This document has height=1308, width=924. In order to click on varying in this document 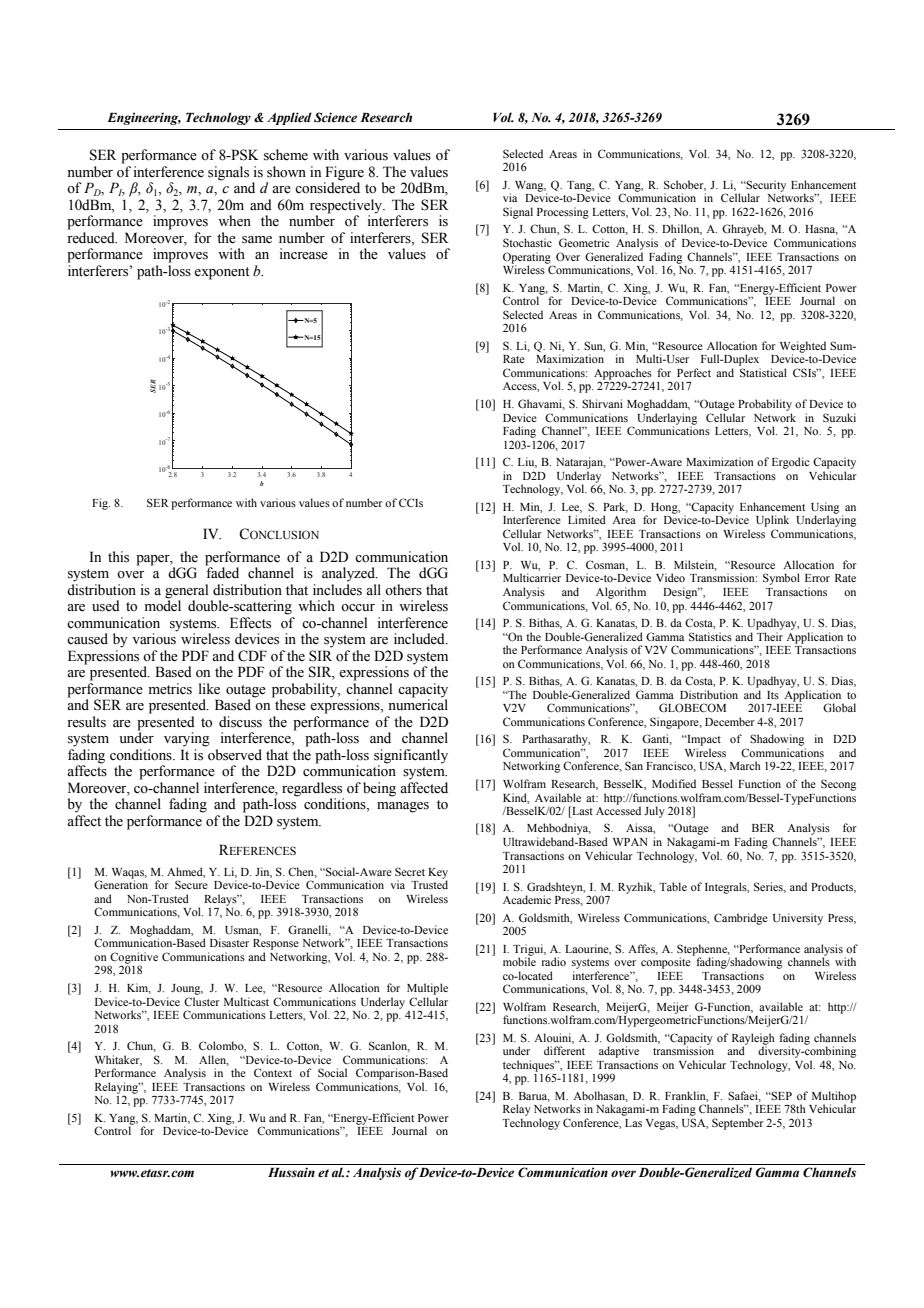, I will do `click(187, 739)`.
